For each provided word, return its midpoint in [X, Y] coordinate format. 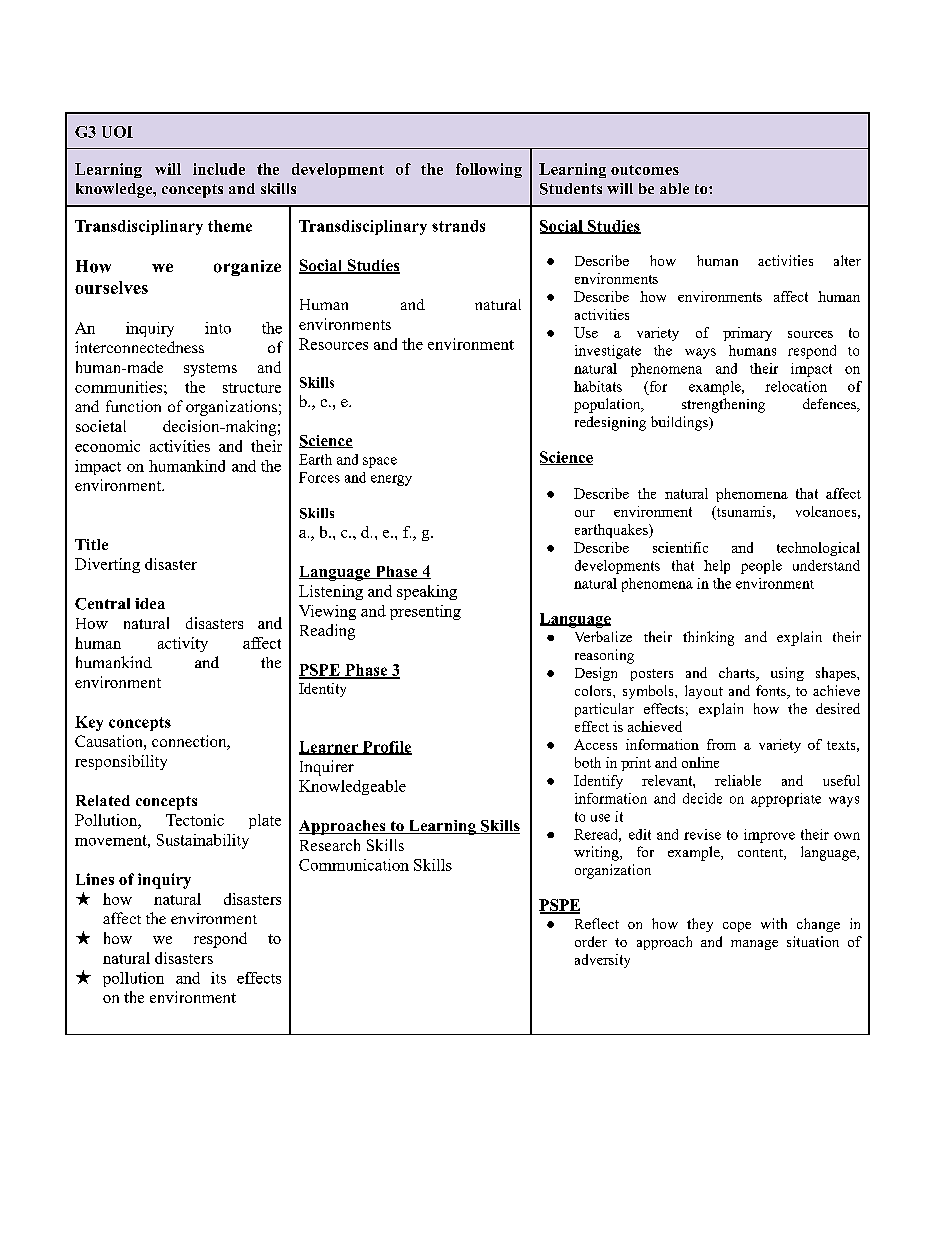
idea [150, 603]
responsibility [121, 762]
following [489, 170]
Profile [386, 748]
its [218, 978]
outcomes [645, 170]
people [761, 567]
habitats [598, 386]
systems [210, 370]
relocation [796, 386]
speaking [427, 592]
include [219, 169]
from [721, 744]
